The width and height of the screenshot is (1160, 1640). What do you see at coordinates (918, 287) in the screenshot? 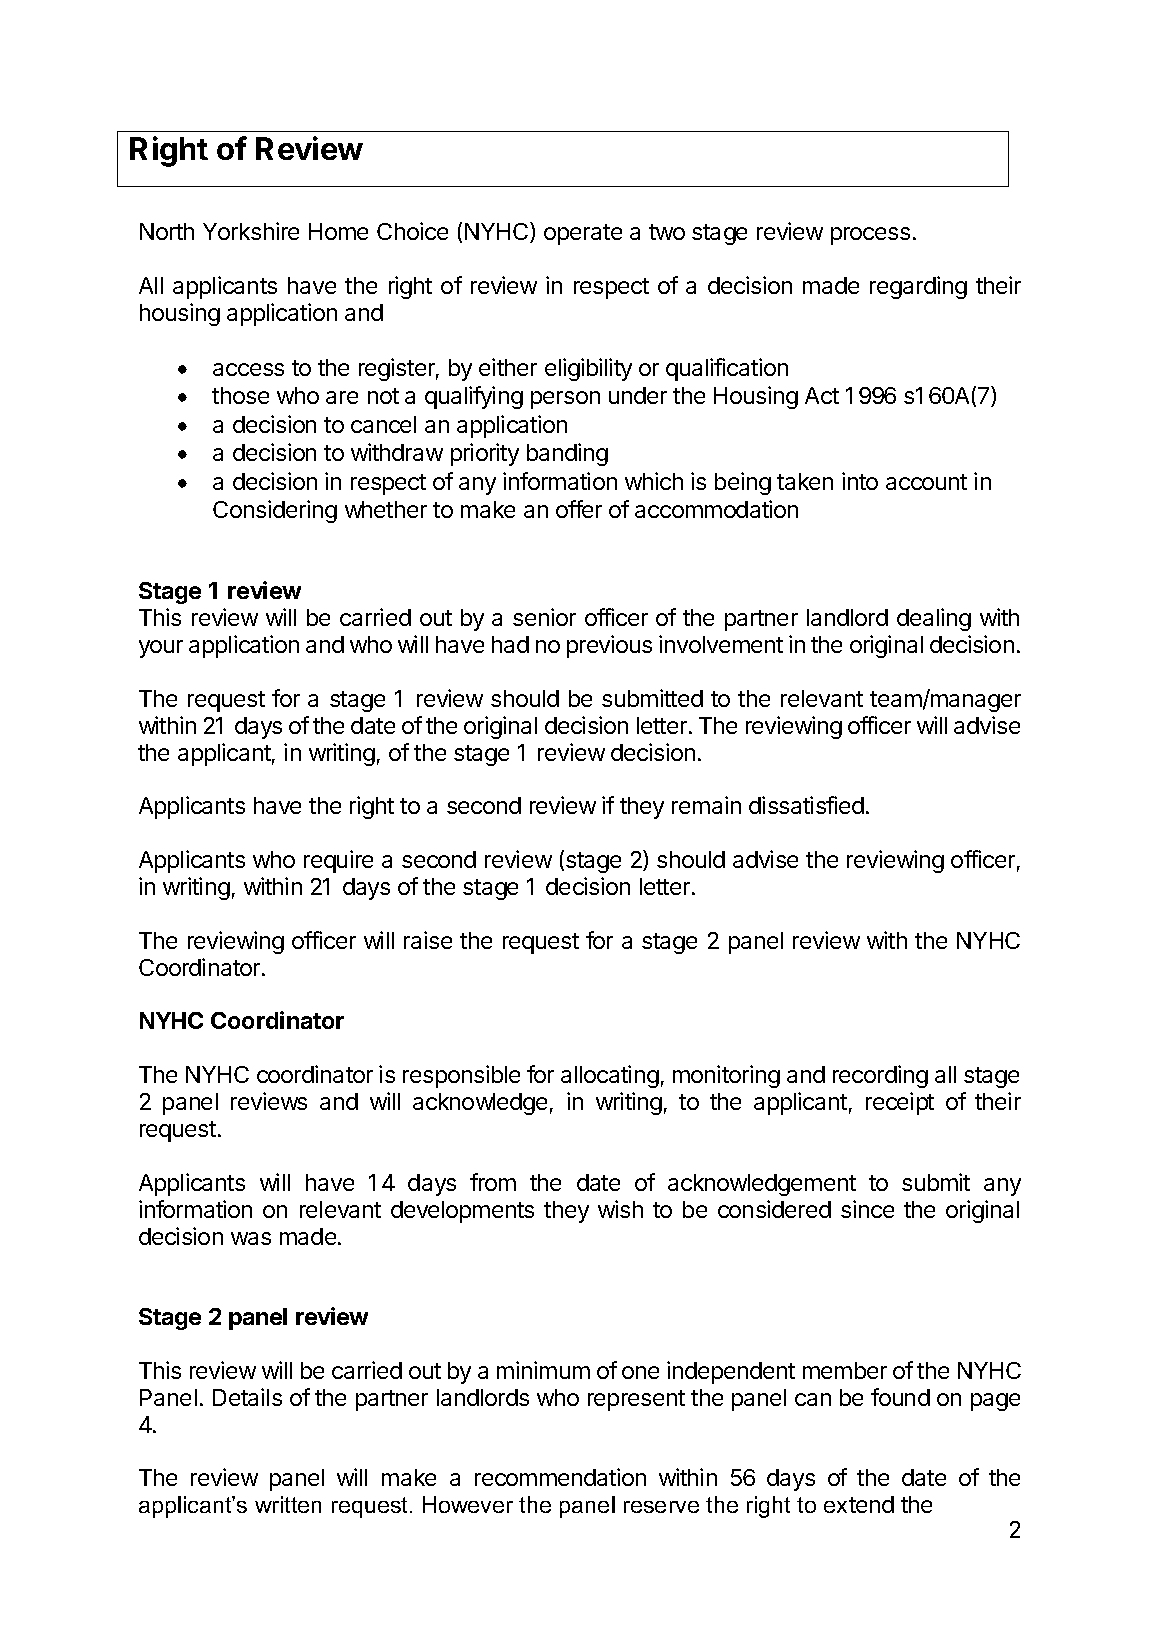
I see `regarding` at bounding box center [918, 287].
